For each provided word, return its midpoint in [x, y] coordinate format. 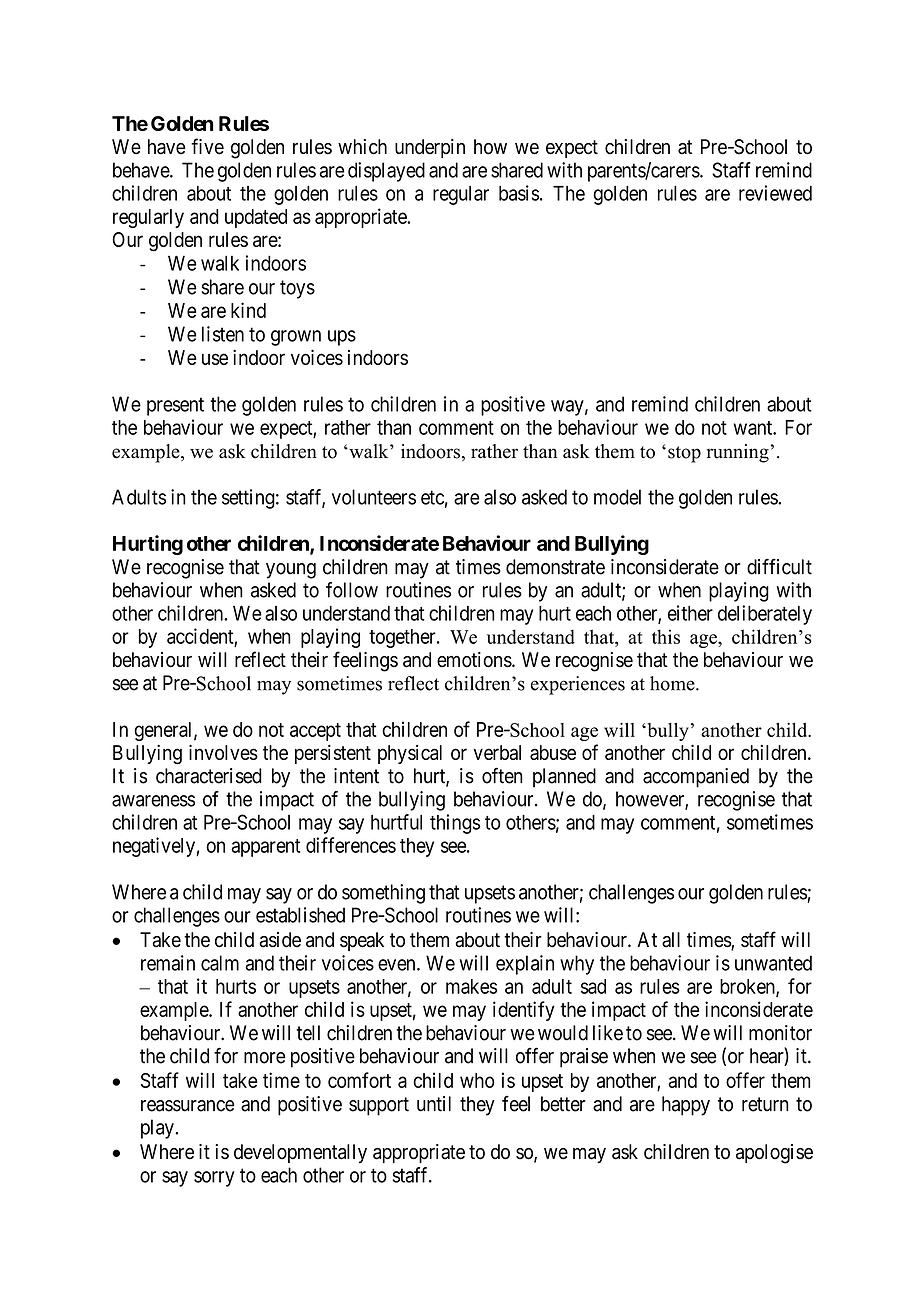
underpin [430, 148]
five [207, 146]
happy [686, 1106]
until [434, 1104]
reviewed [775, 193]
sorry [214, 1179]
